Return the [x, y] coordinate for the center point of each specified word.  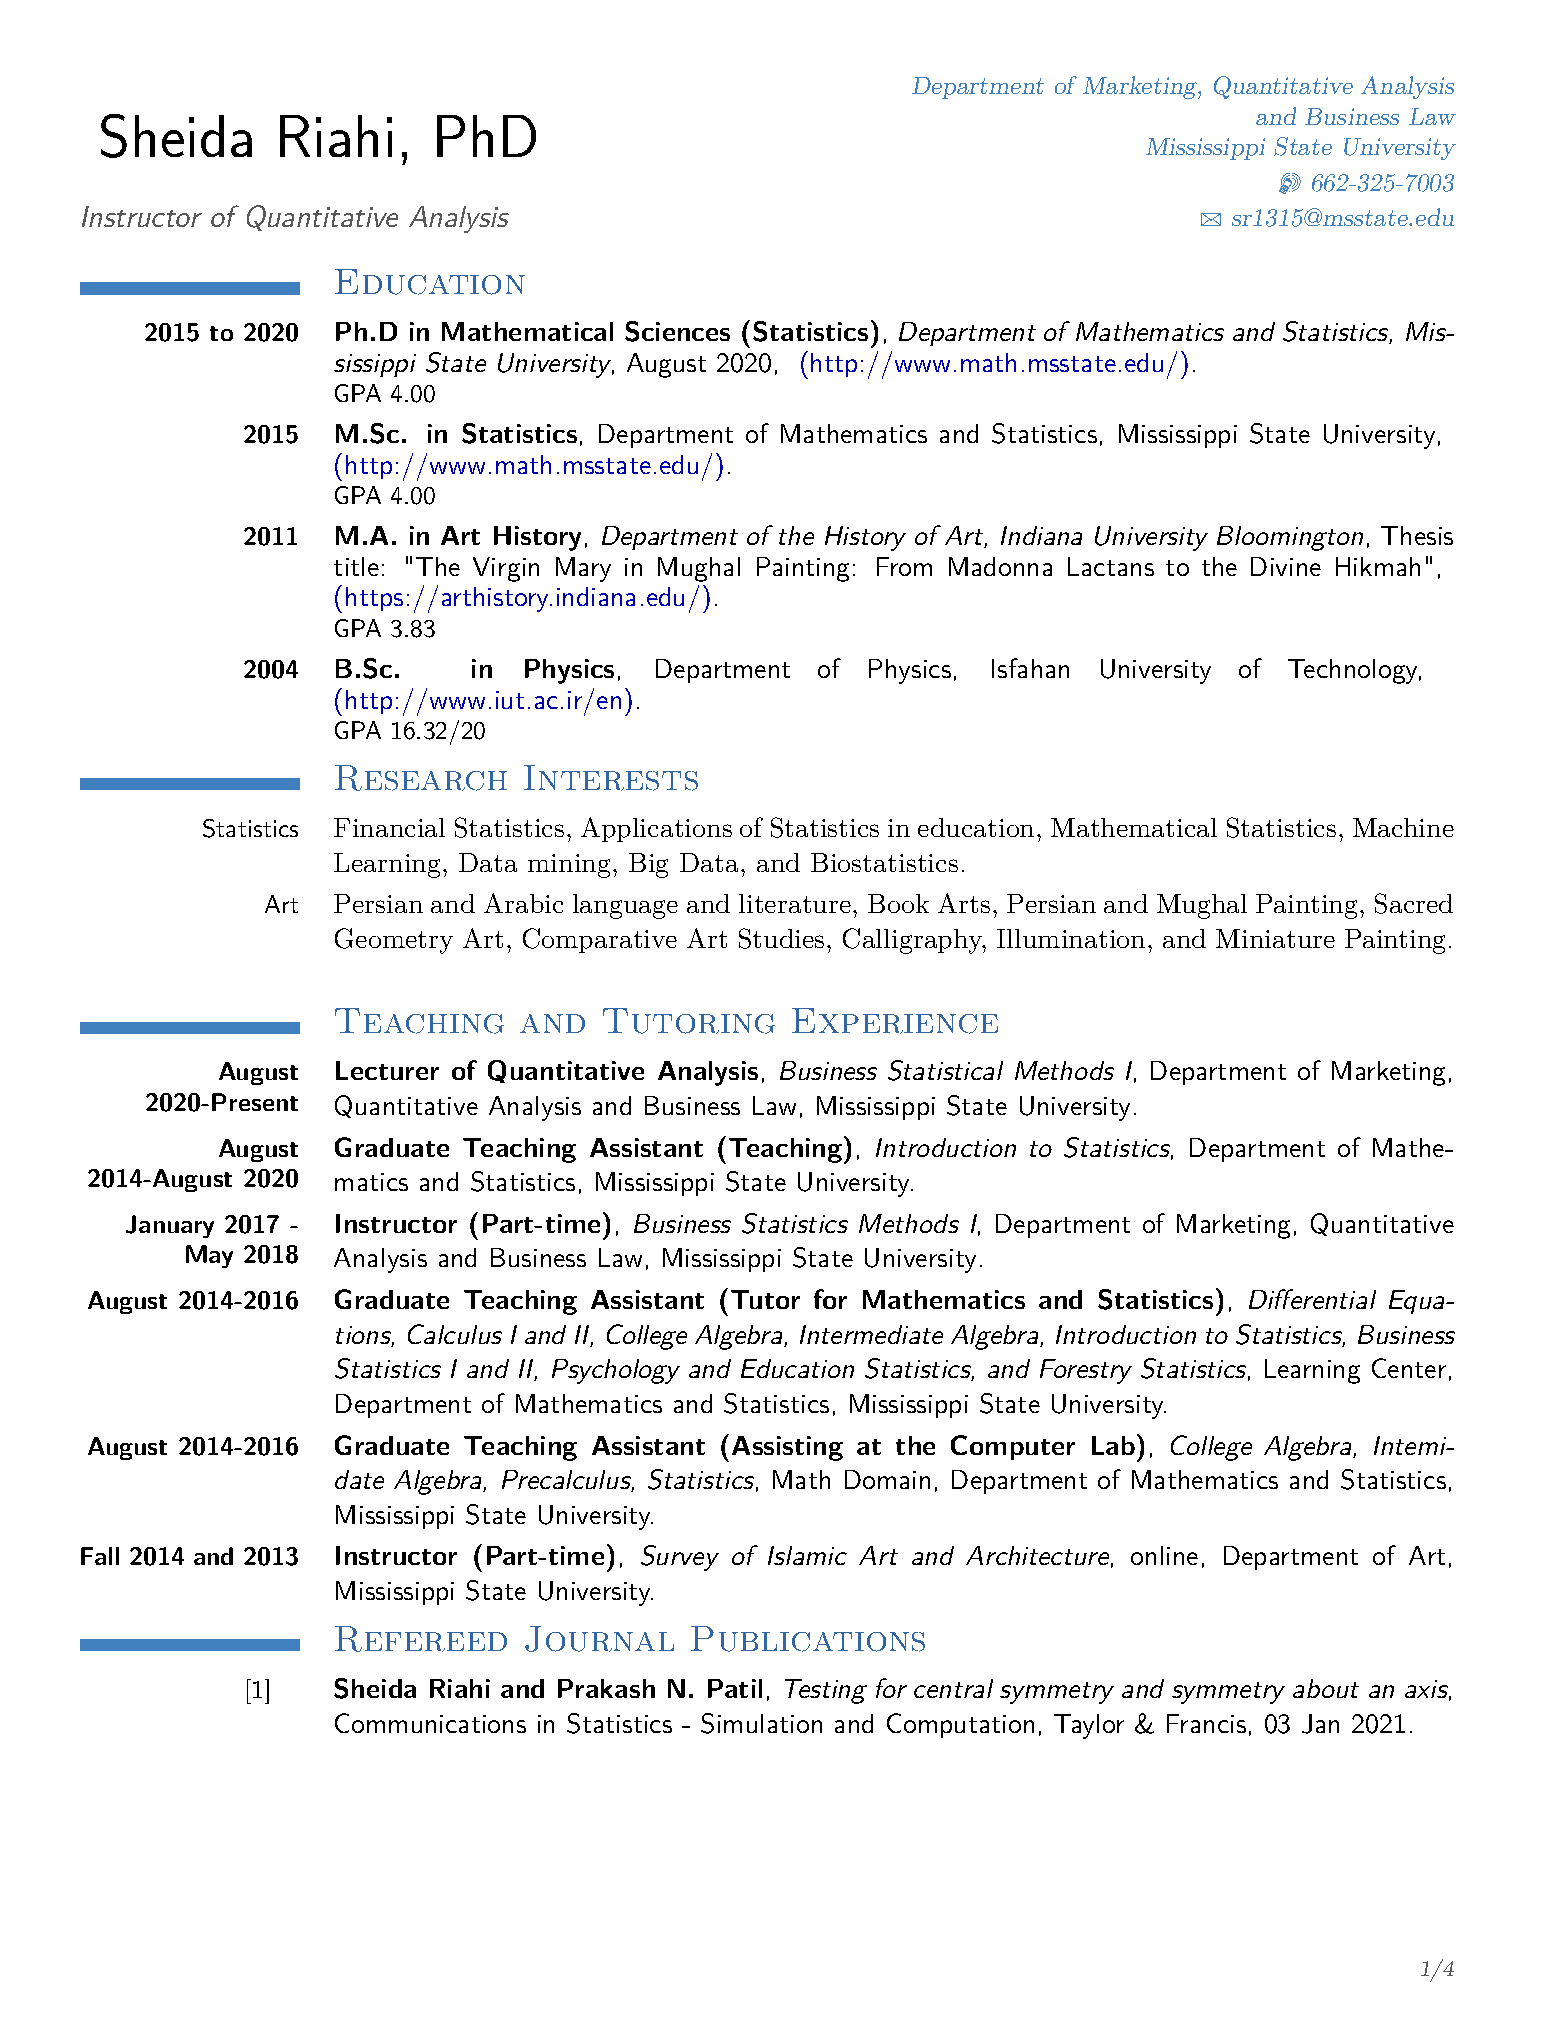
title [356, 566]
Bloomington [1290, 538]
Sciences [677, 331]
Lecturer [387, 1070]
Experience [895, 1021]
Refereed [421, 1639]
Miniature [1275, 938]
